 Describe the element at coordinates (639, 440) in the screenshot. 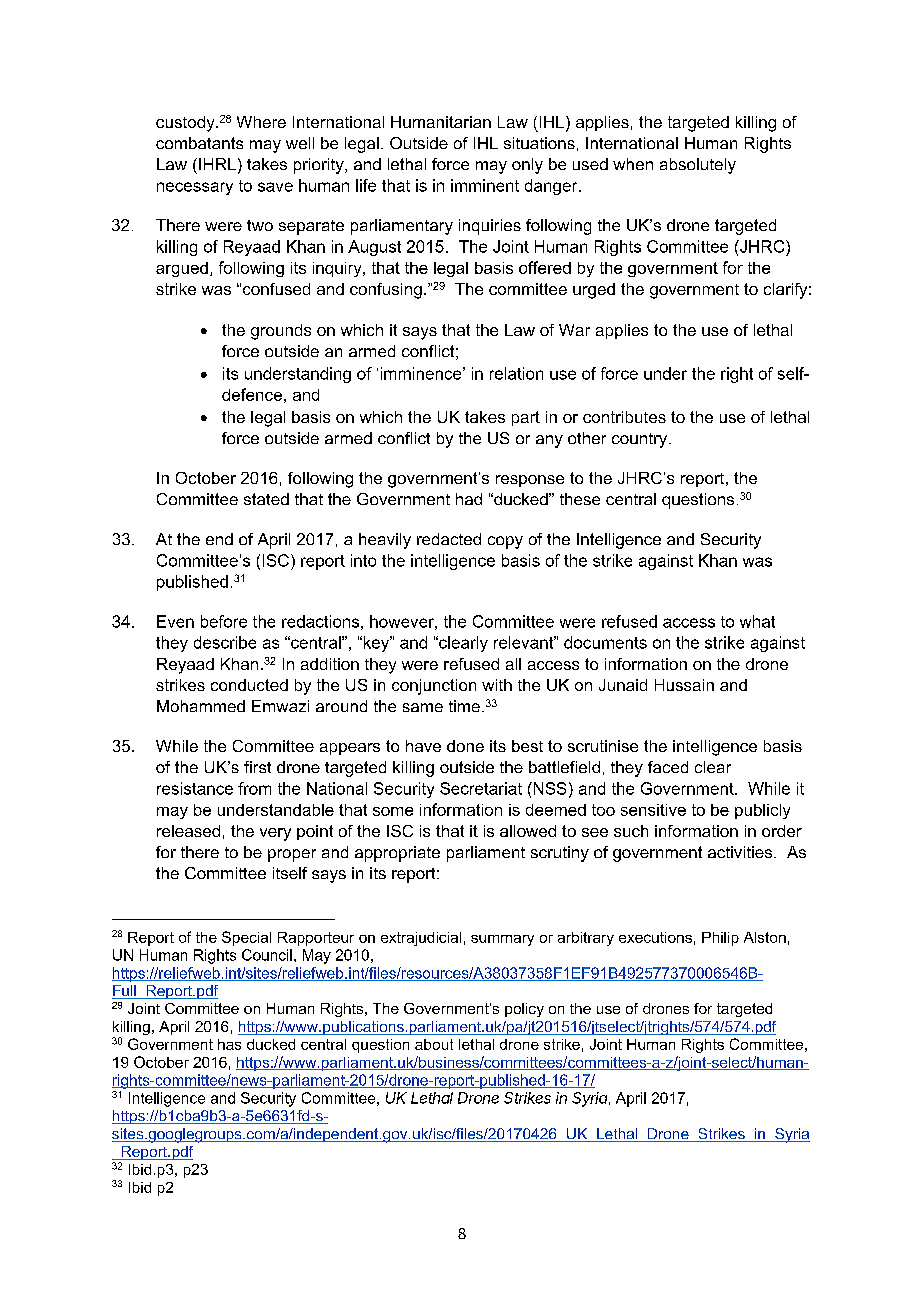

I see `country` at that location.
